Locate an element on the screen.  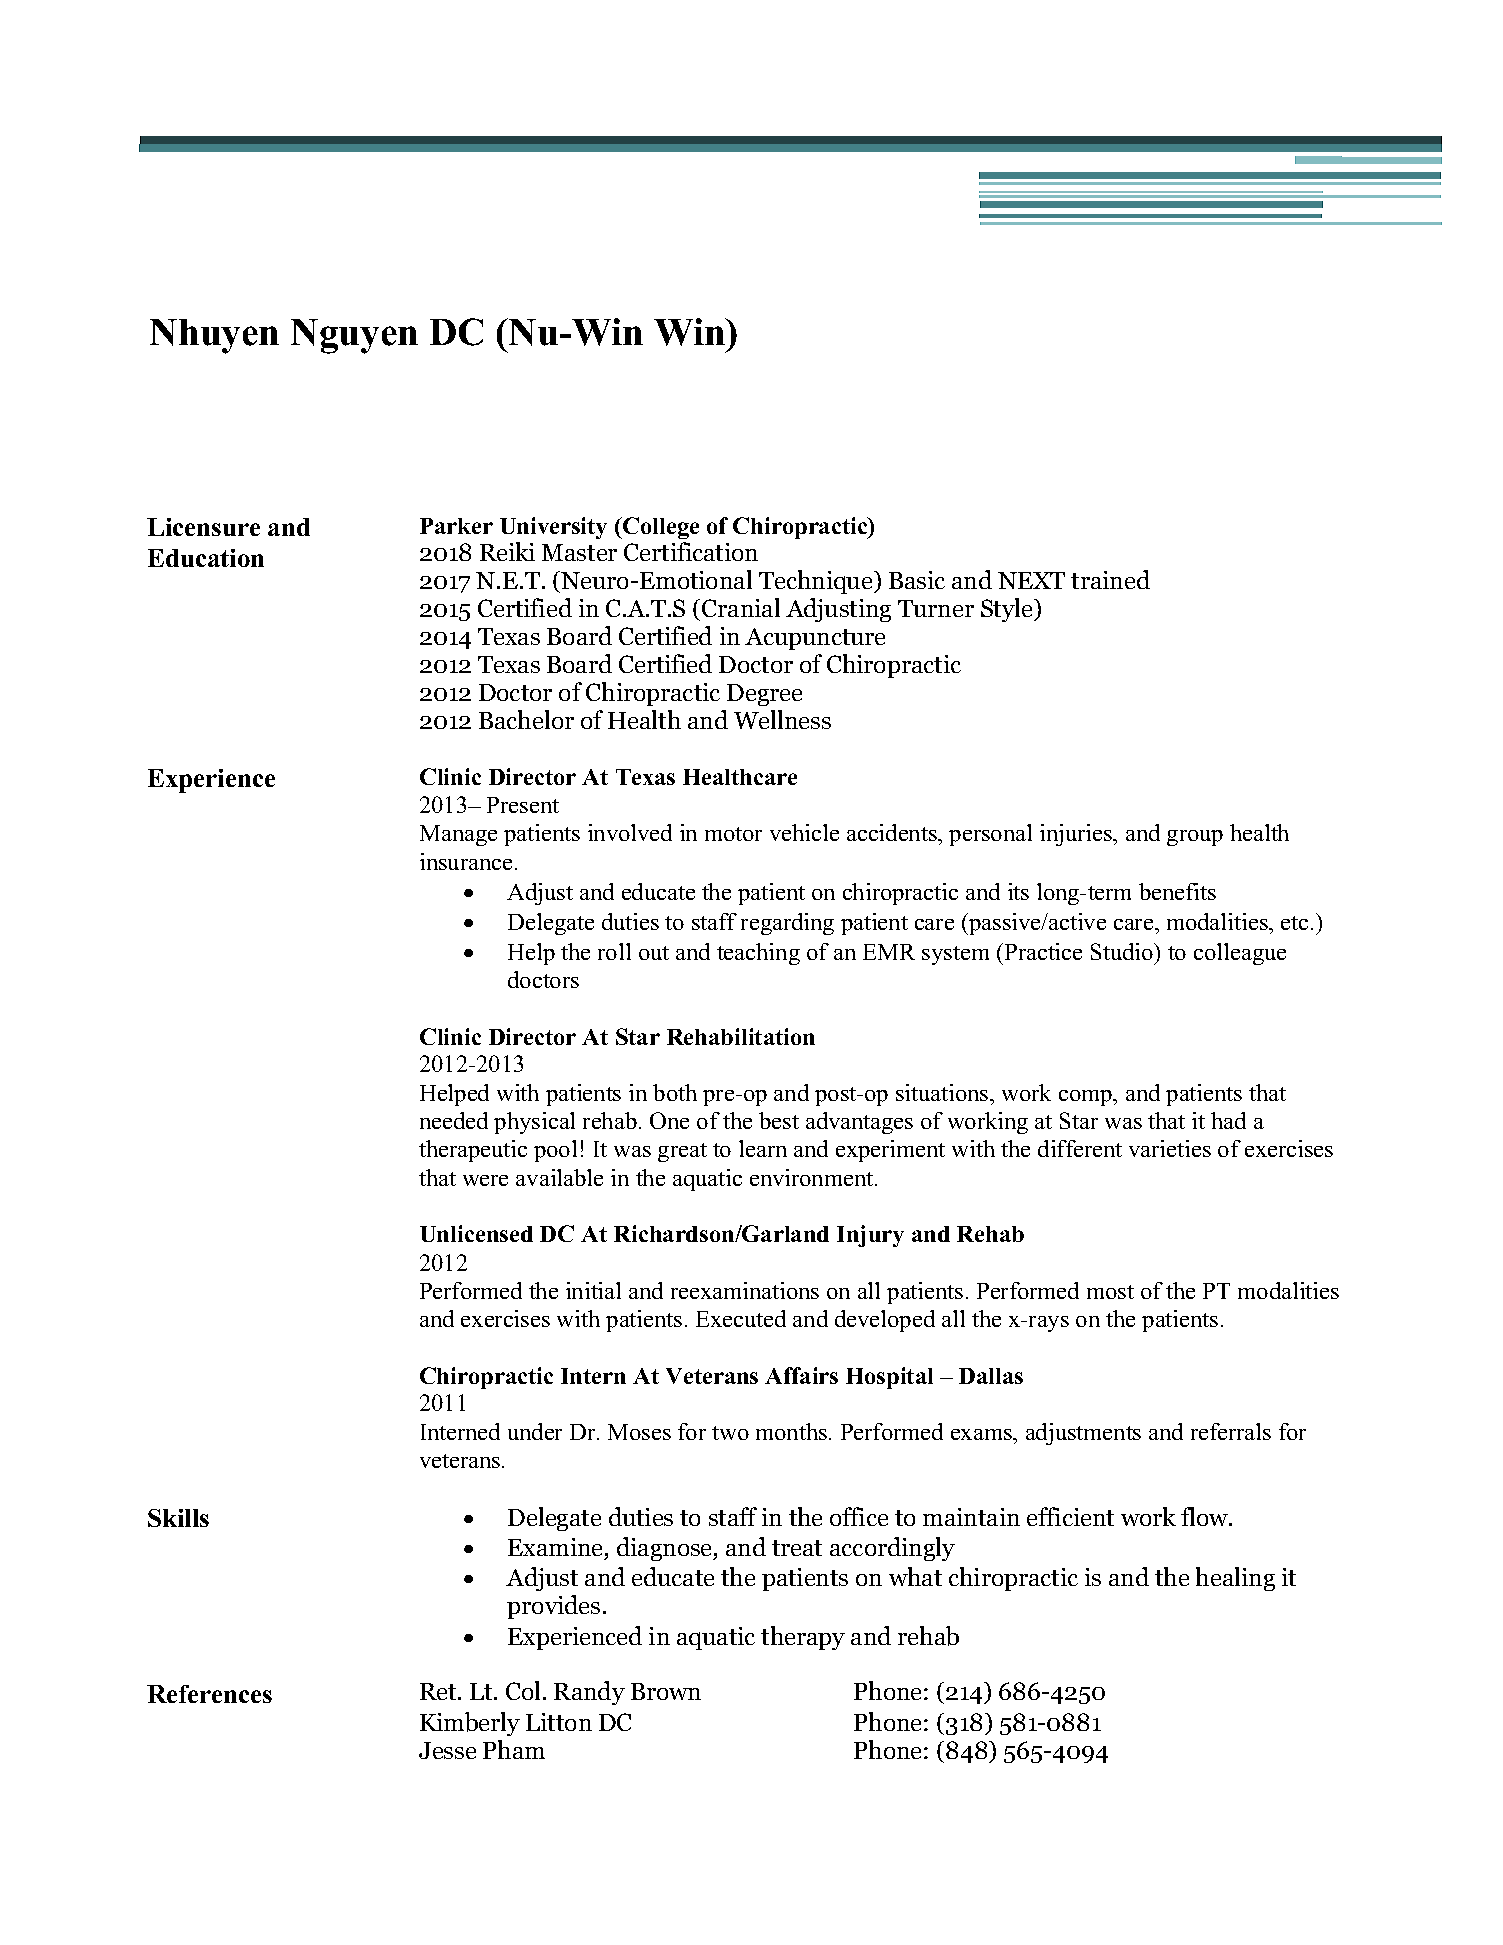
Brown is located at coordinates (666, 1691).
